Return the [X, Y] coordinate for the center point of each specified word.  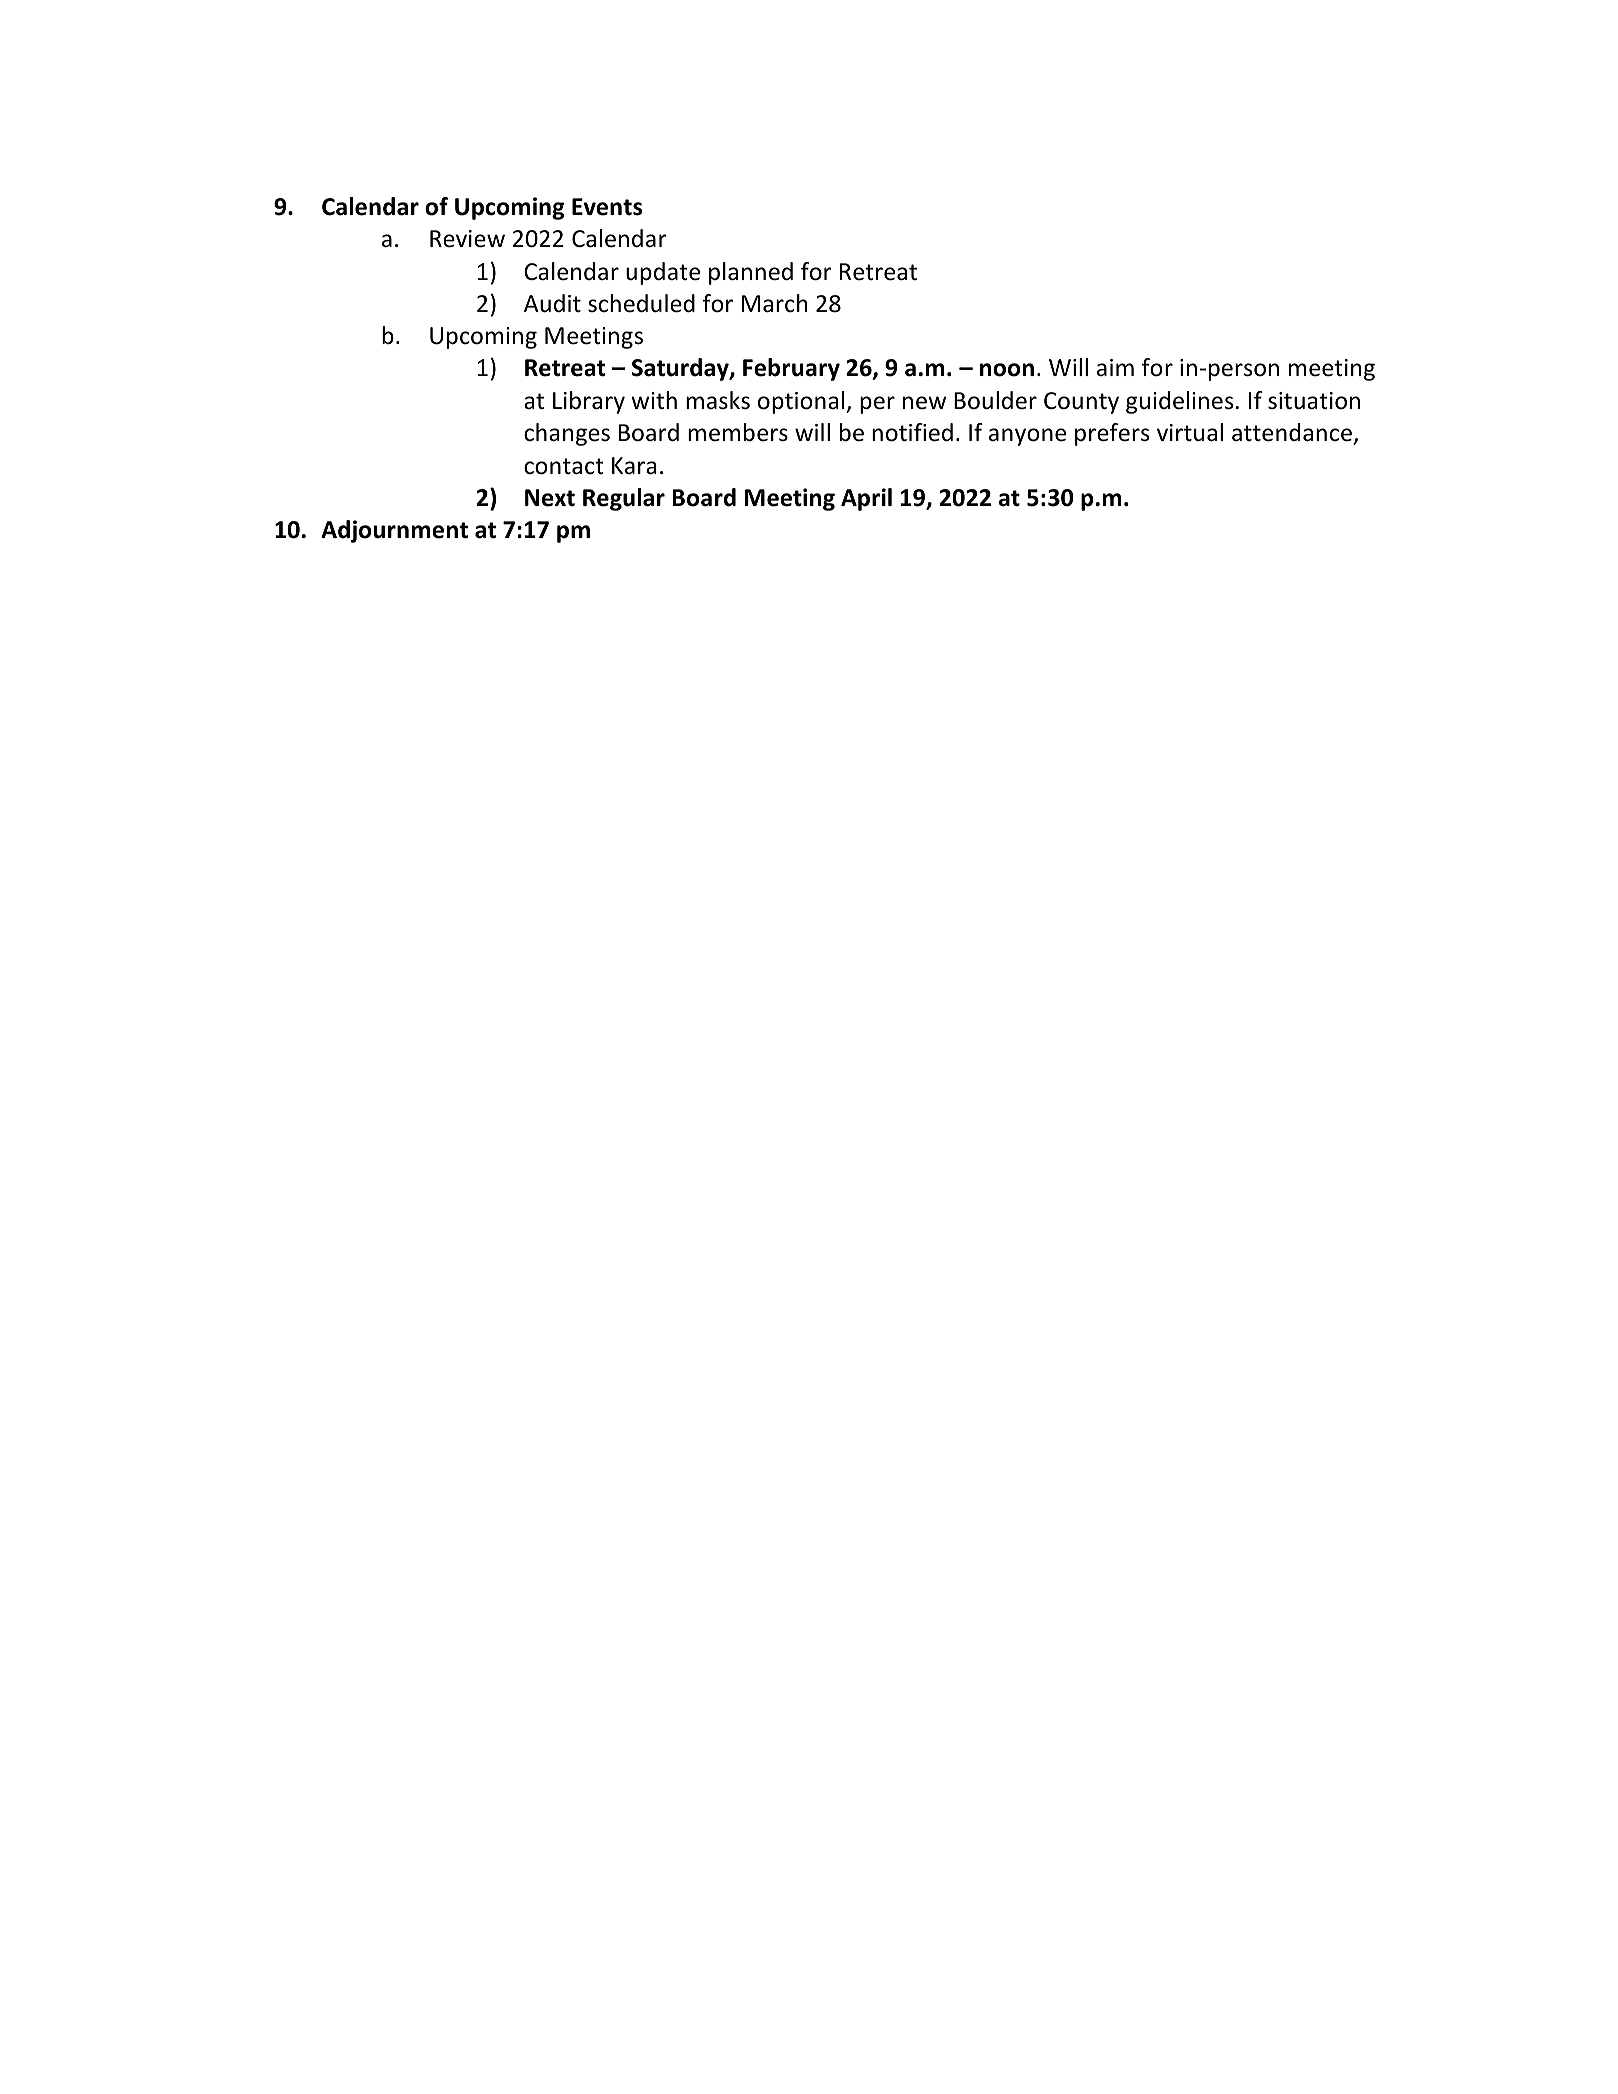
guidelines [1179, 402]
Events [607, 207]
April [866, 499]
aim [1115, 367]
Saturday [681, 369]
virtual [1190, 432]
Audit [552, 303]
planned [751, 273]
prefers [1112, 434]
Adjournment [394, 531]
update [663, 273]
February [791, 369]
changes [567, 434]
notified [912, 432]
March [774, 303]
